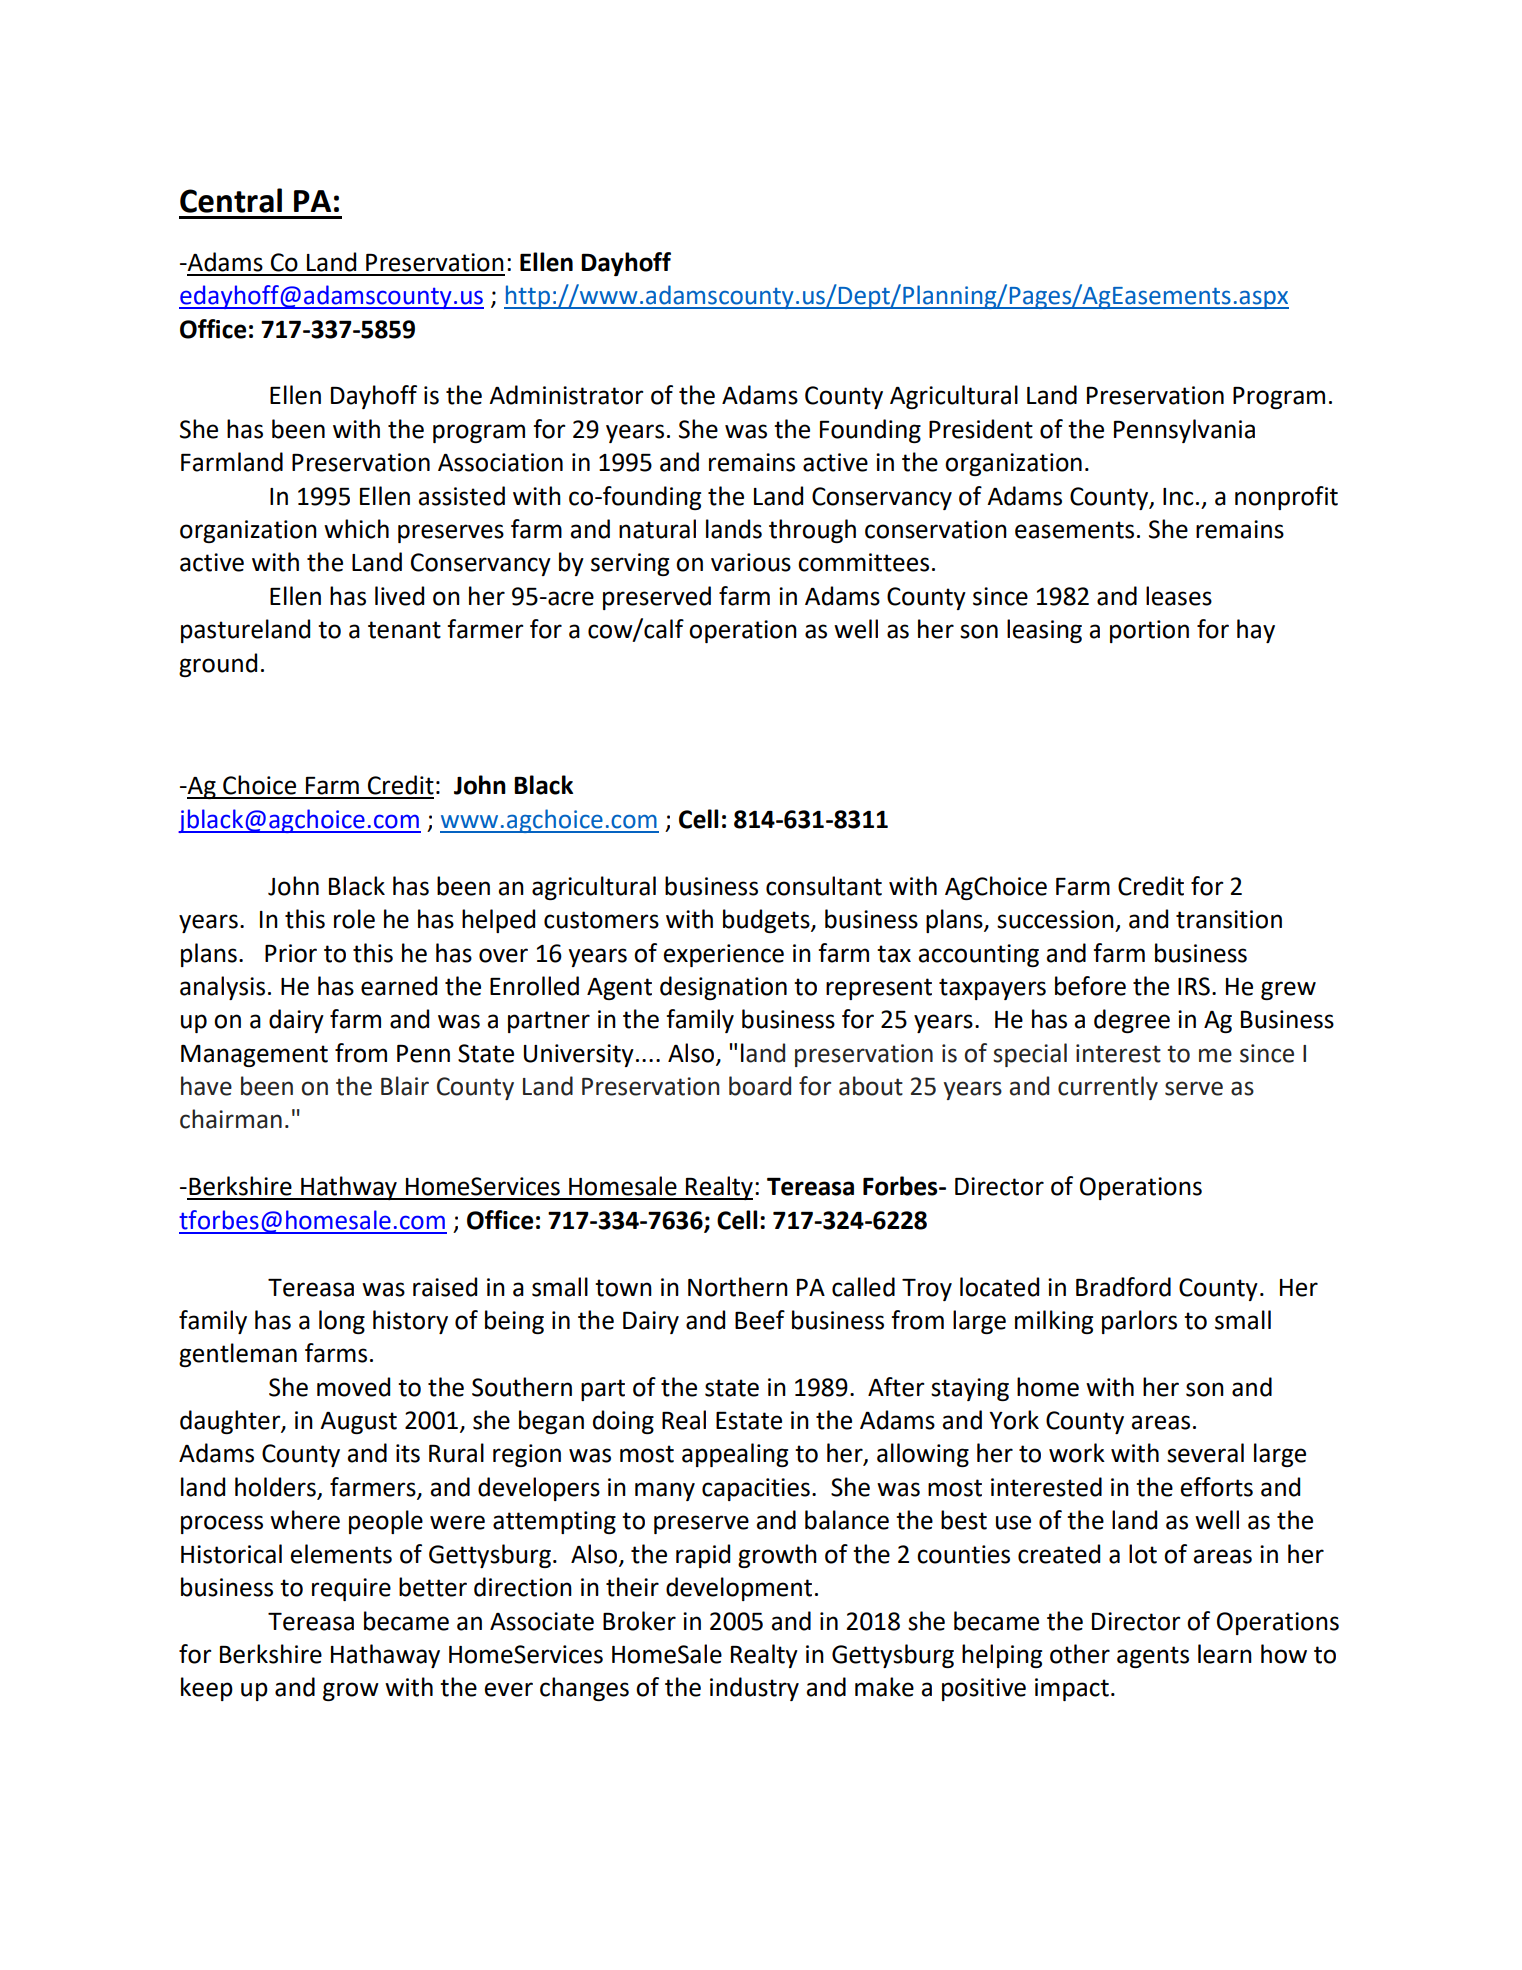 Image resolution: width=1522 pixels, height=1970 pixels. What do you see at coordinates (566, 395) in the image?
I see `Administrator` at bounding box center [566, 395].
